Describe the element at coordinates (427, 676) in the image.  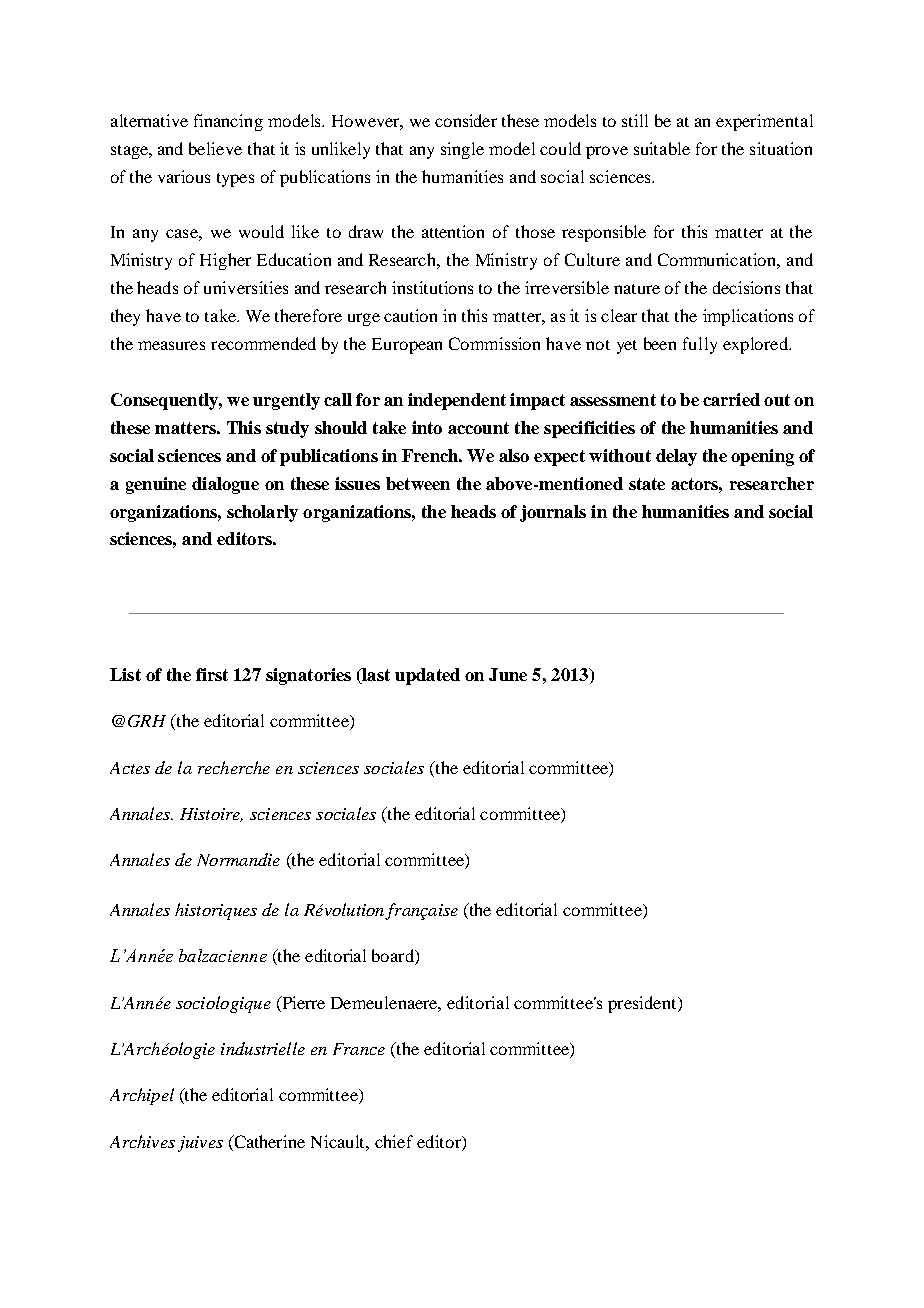
I see `updated` at that location.
